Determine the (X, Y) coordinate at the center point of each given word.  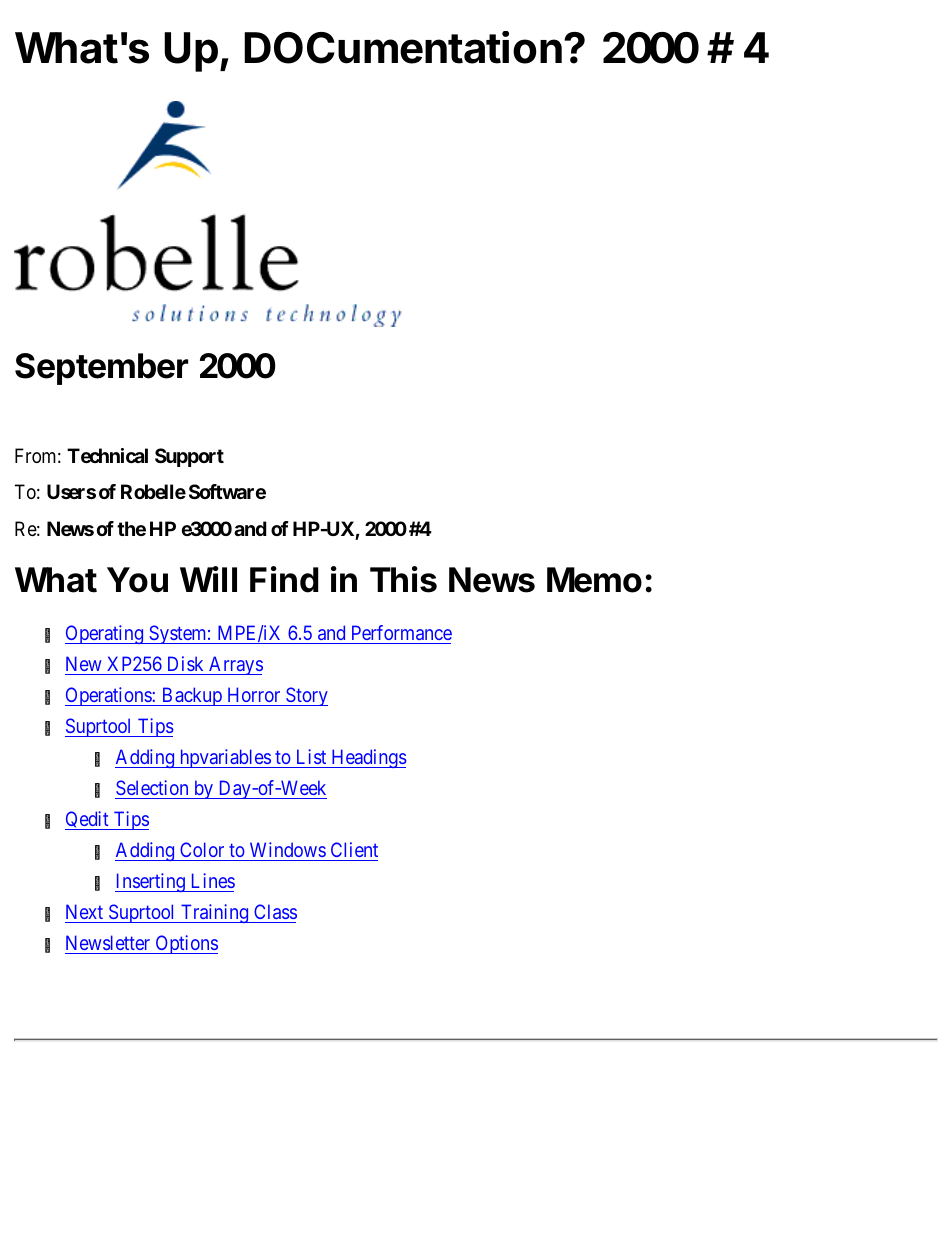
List (311, 756)
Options (185, 944)
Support (189, 457)
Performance (402, 632)
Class (274, 913)
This (403, 579)
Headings (368, 758)
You (137, 580)
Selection (153, 789)
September (101, 369)
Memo (594, 580)
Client (353, 851)
